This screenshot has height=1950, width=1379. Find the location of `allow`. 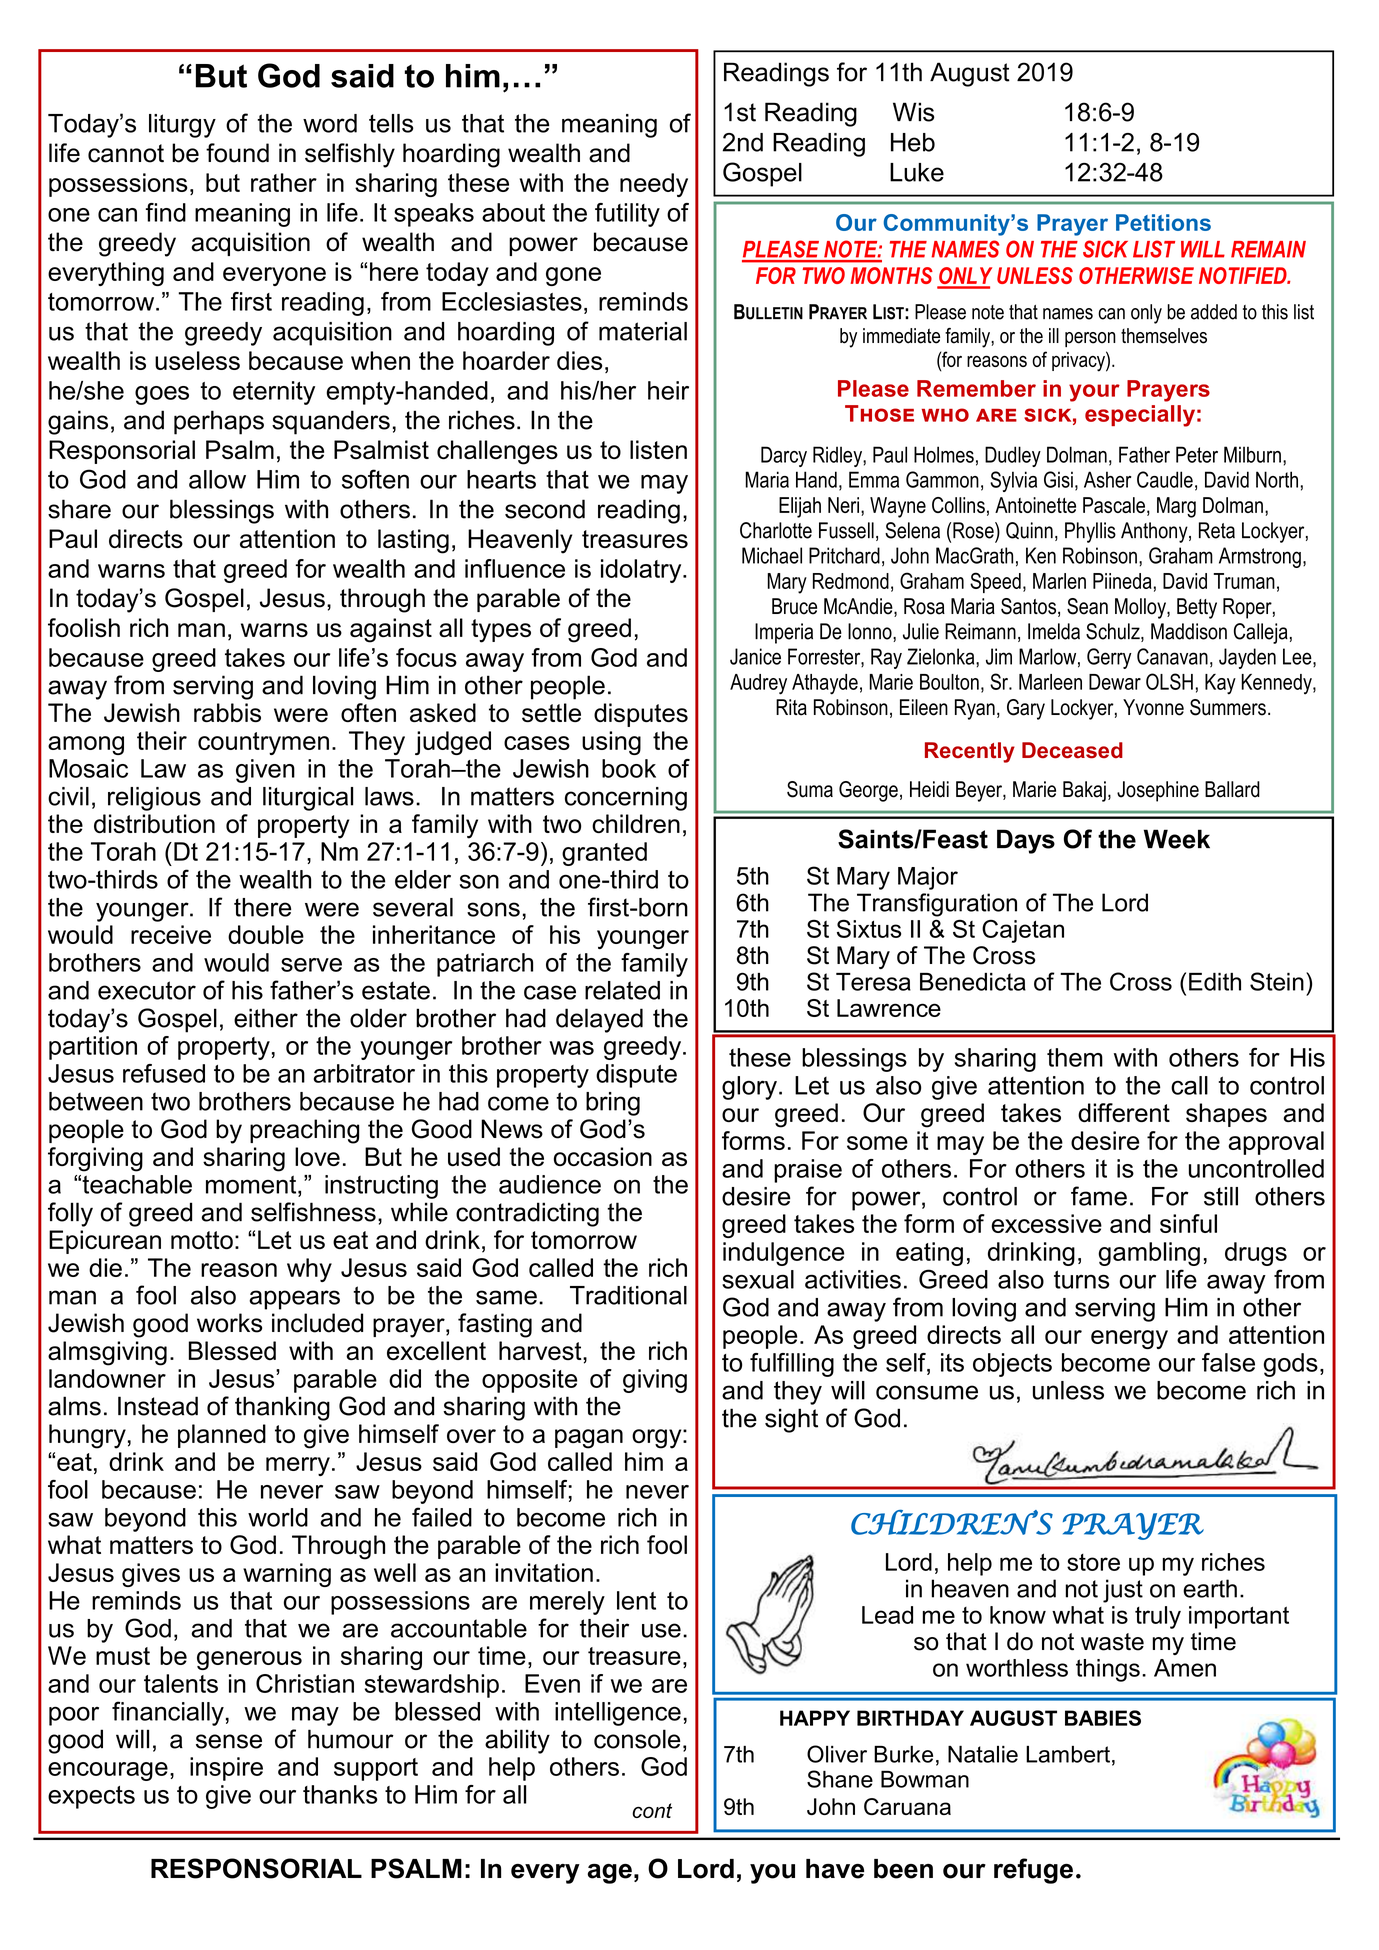

allow is located at coordinates (217, 479).
